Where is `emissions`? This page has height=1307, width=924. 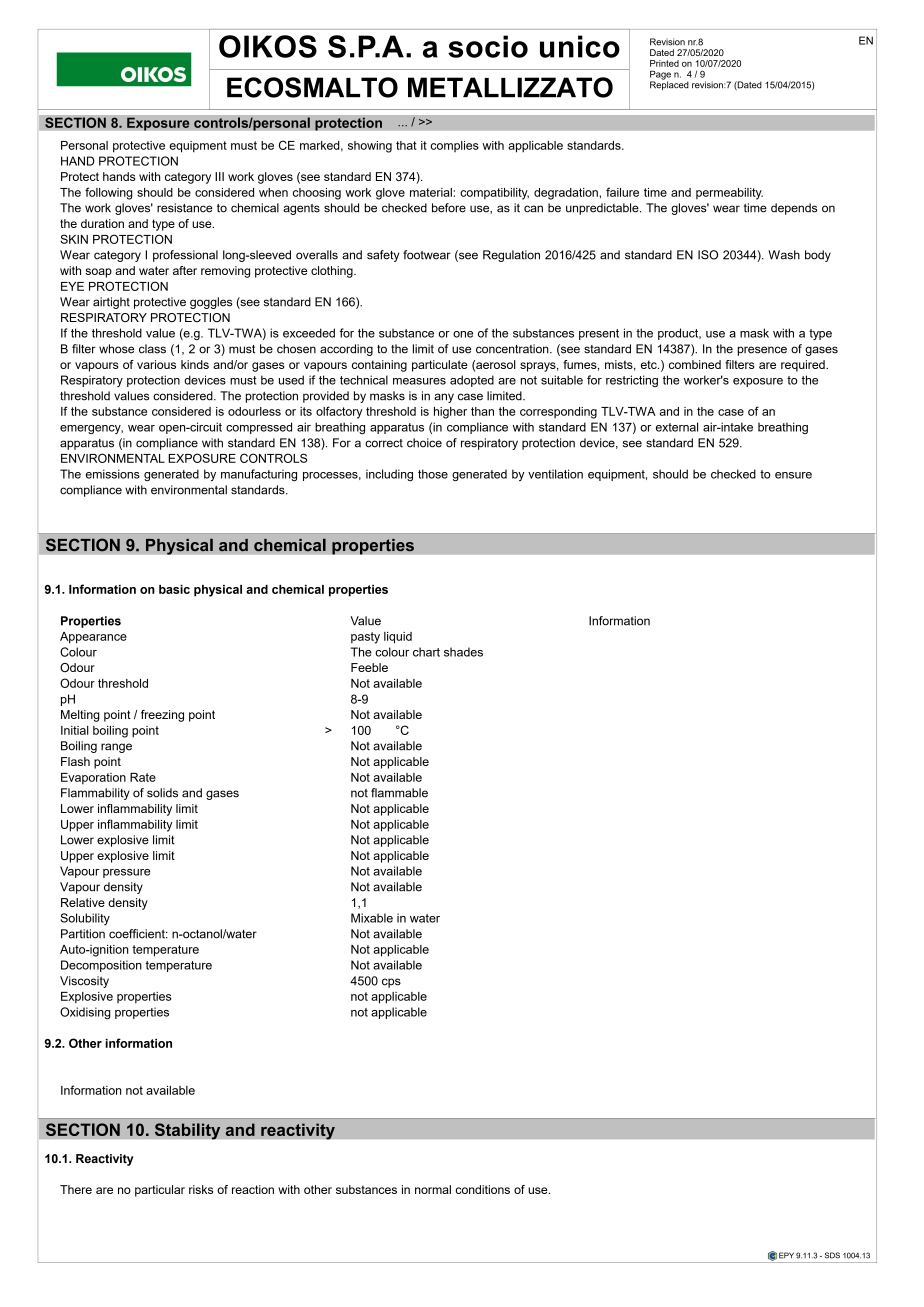 emissions is located at coordinates (113, 474).
